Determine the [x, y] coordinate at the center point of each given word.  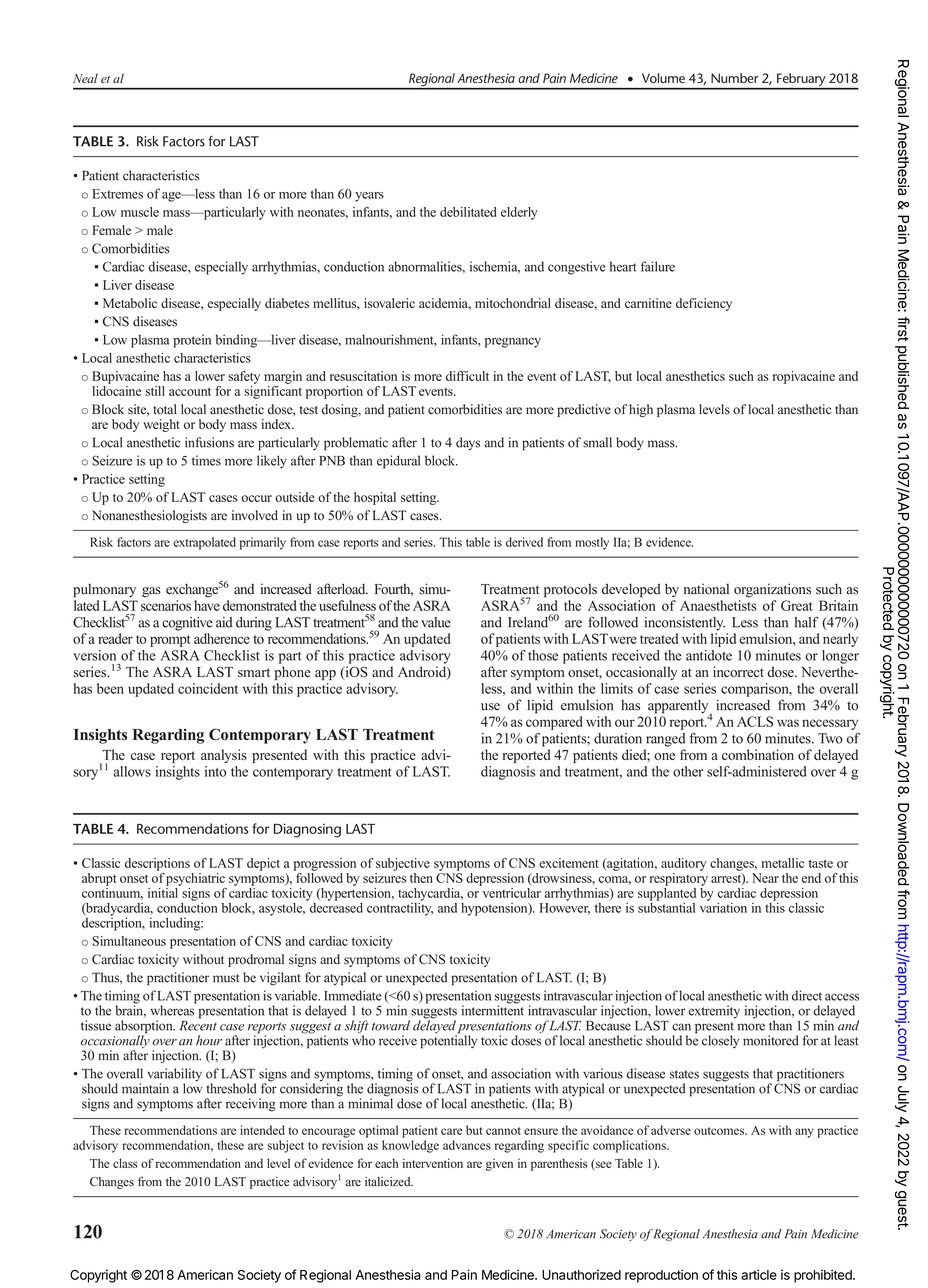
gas [151, 592]
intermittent [492, 1009]
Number [734, 78]
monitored [771, 1040]
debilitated [468, 212]
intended [262, 1130]
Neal [85, 78]
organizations [772, 590]
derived [524, 542]
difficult [467, 376]
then [421, 878]
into [215, 771]
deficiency [704, 304]
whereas [173, 1009]
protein [192, 341]
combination [758, 754]
